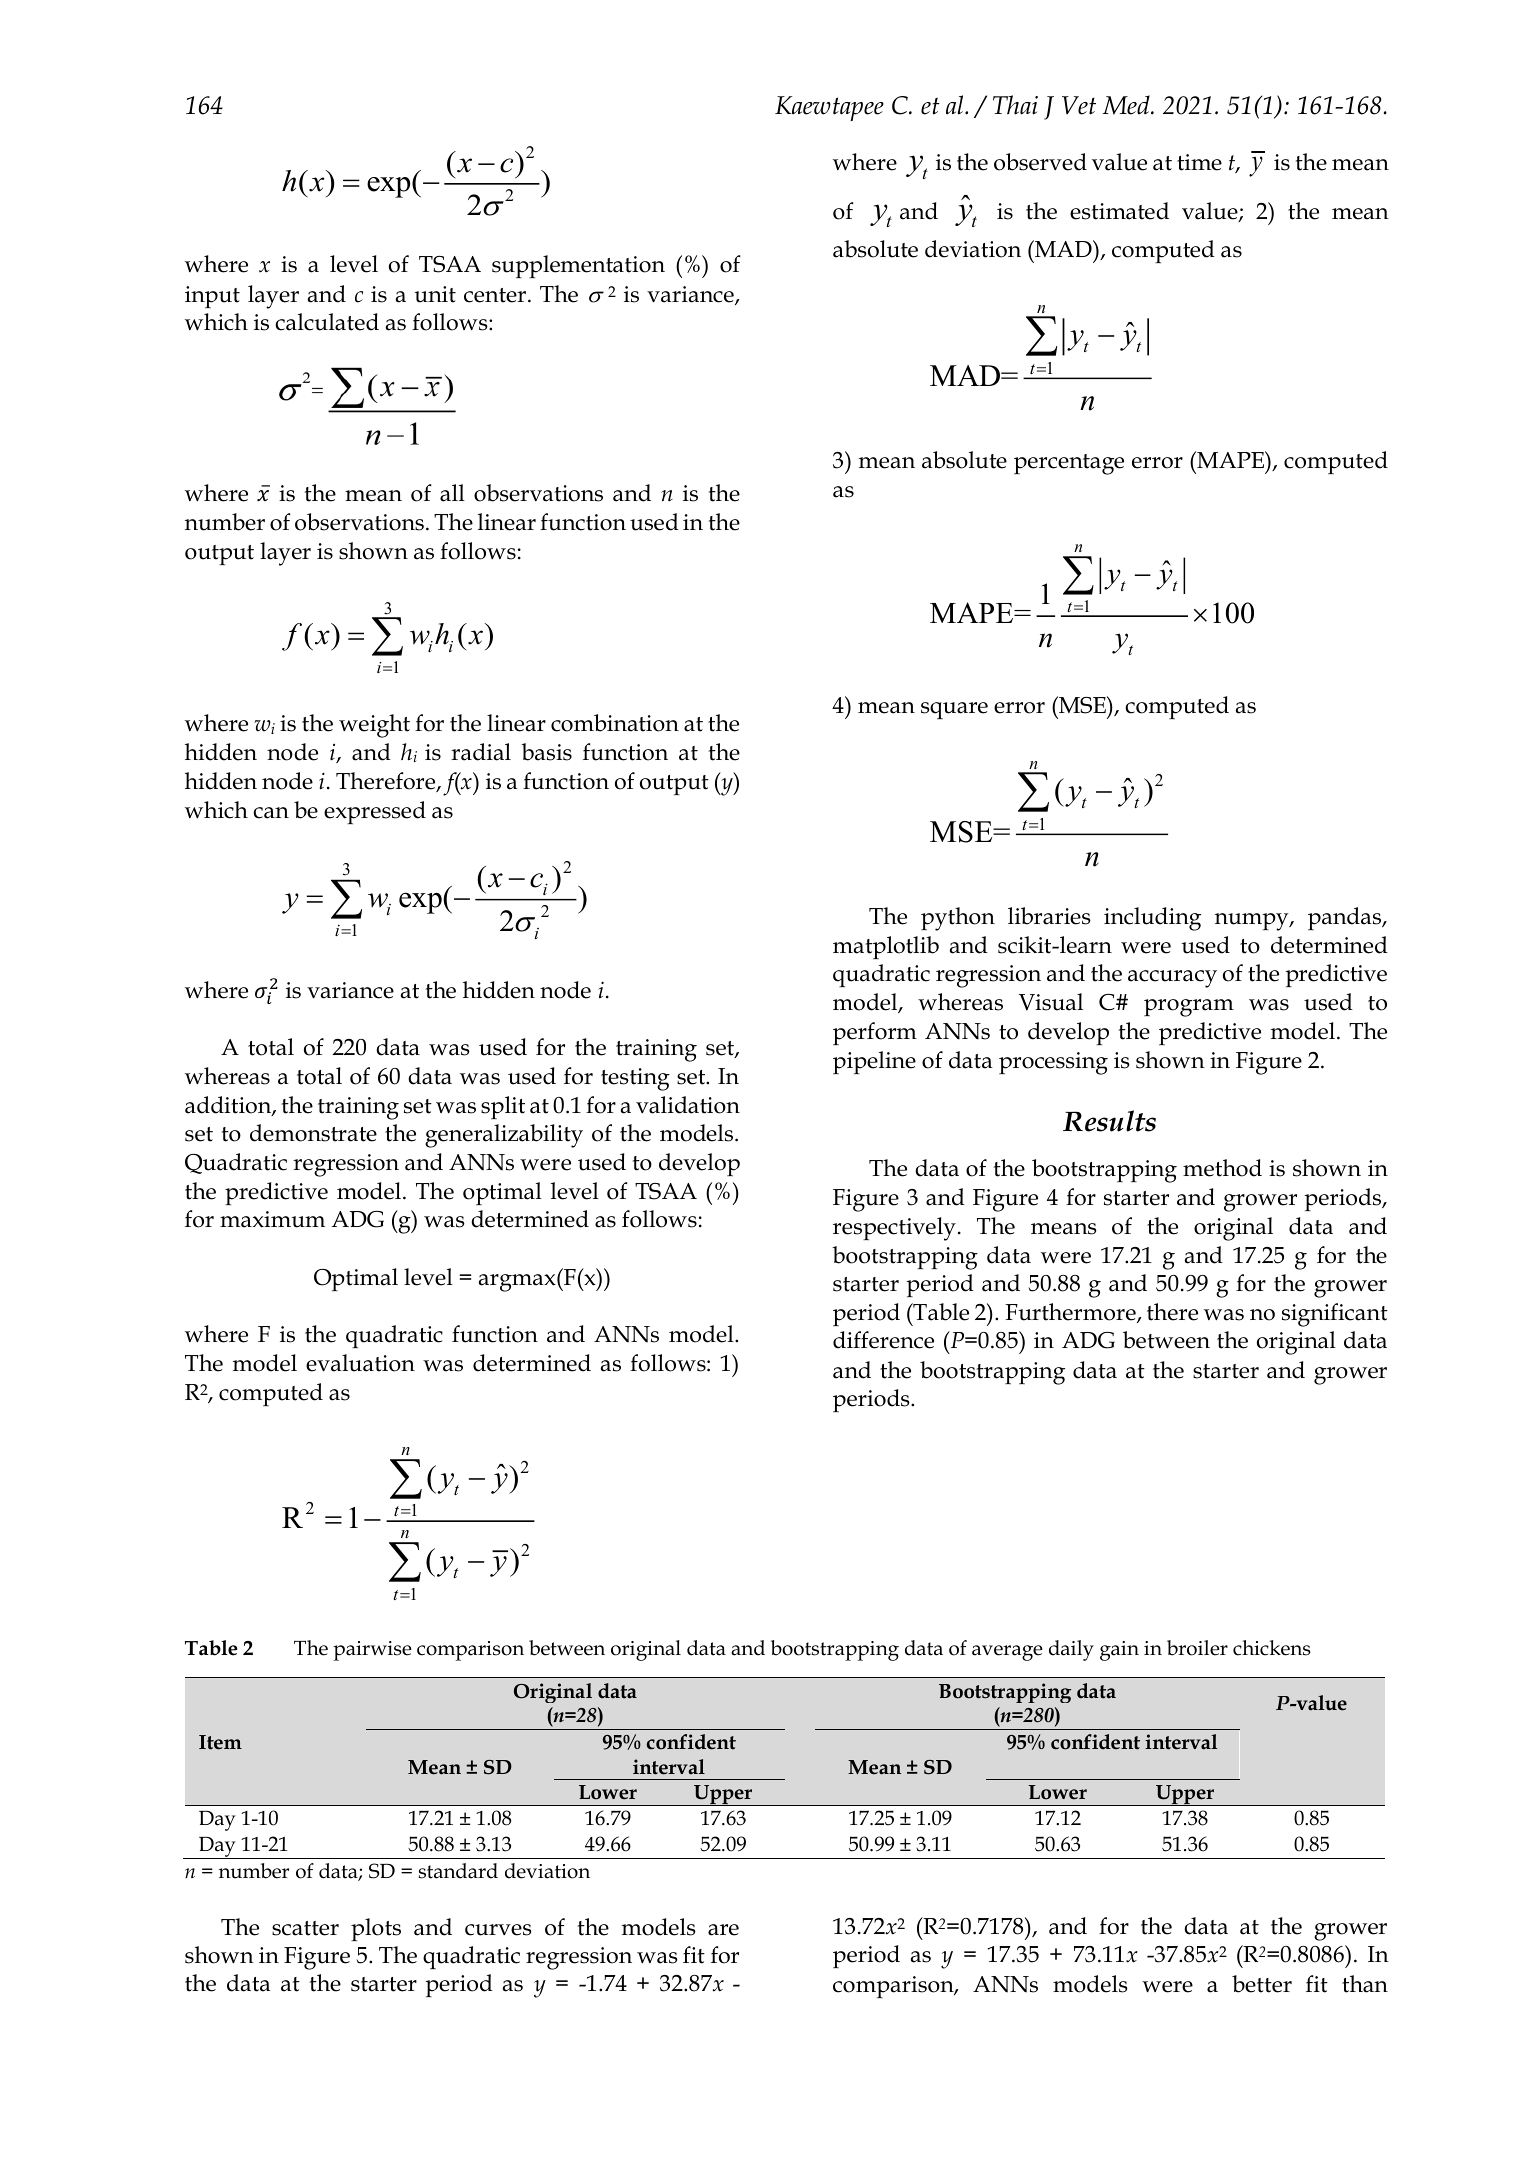 This screenshot has width=1527, height=2159. Describe the element at coordinates (1199, 162) in the screenshot. I see `time` at that location.
